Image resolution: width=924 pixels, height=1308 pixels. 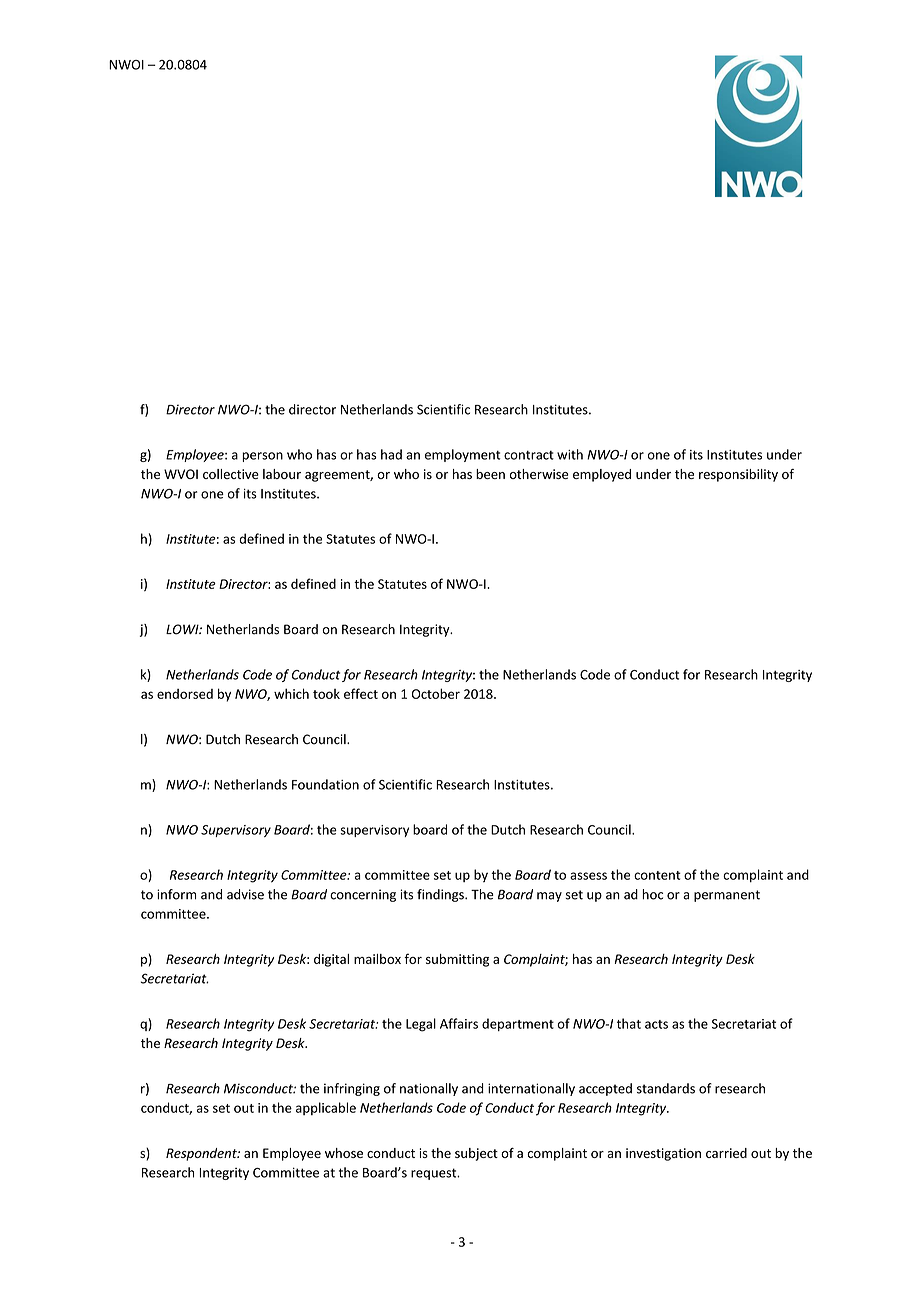 What do you see at coordinates (231, 474) in the screenshot?
I see `collective` at bounding box center [231, 474].
